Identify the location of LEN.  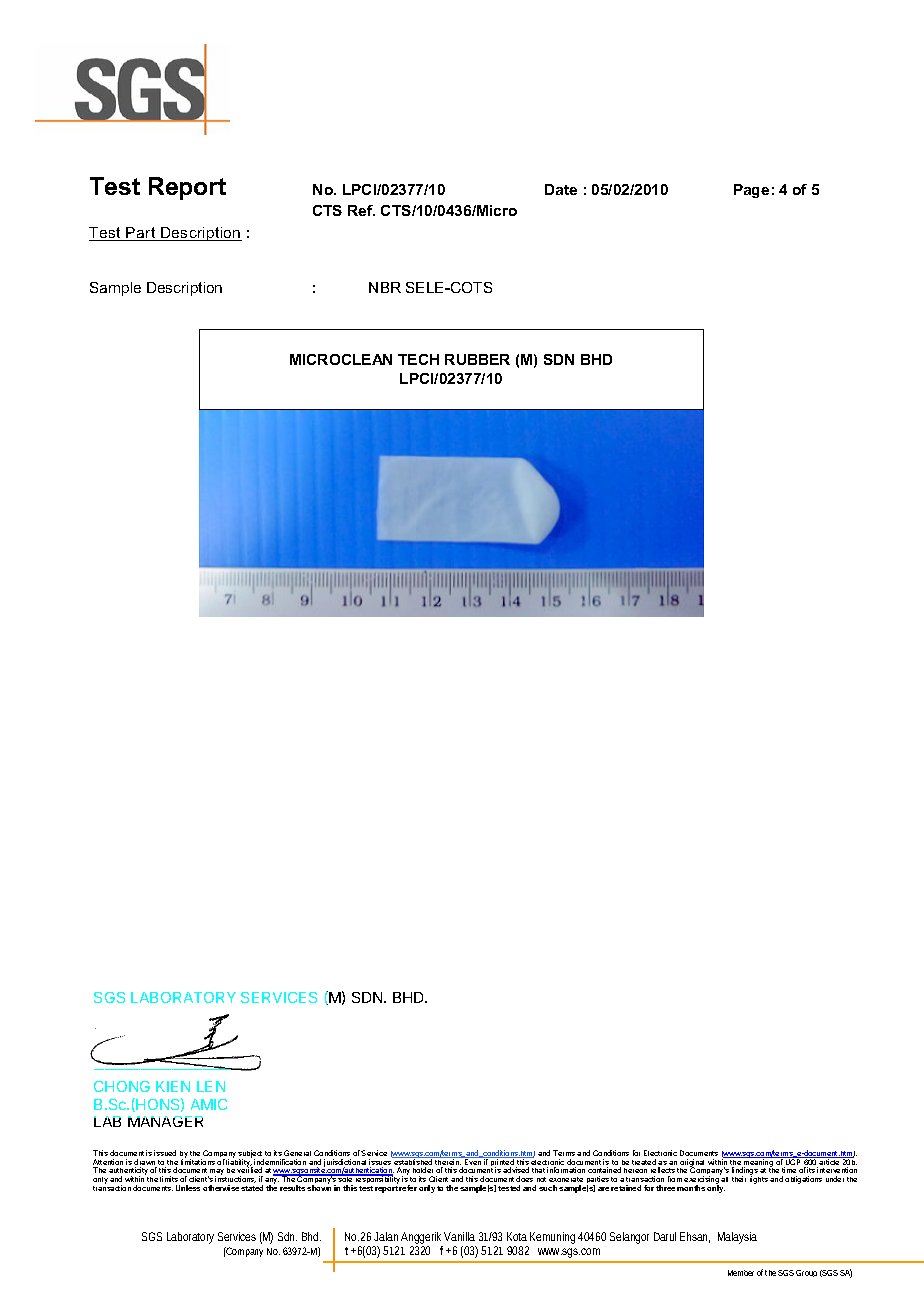
(211, 1086).
